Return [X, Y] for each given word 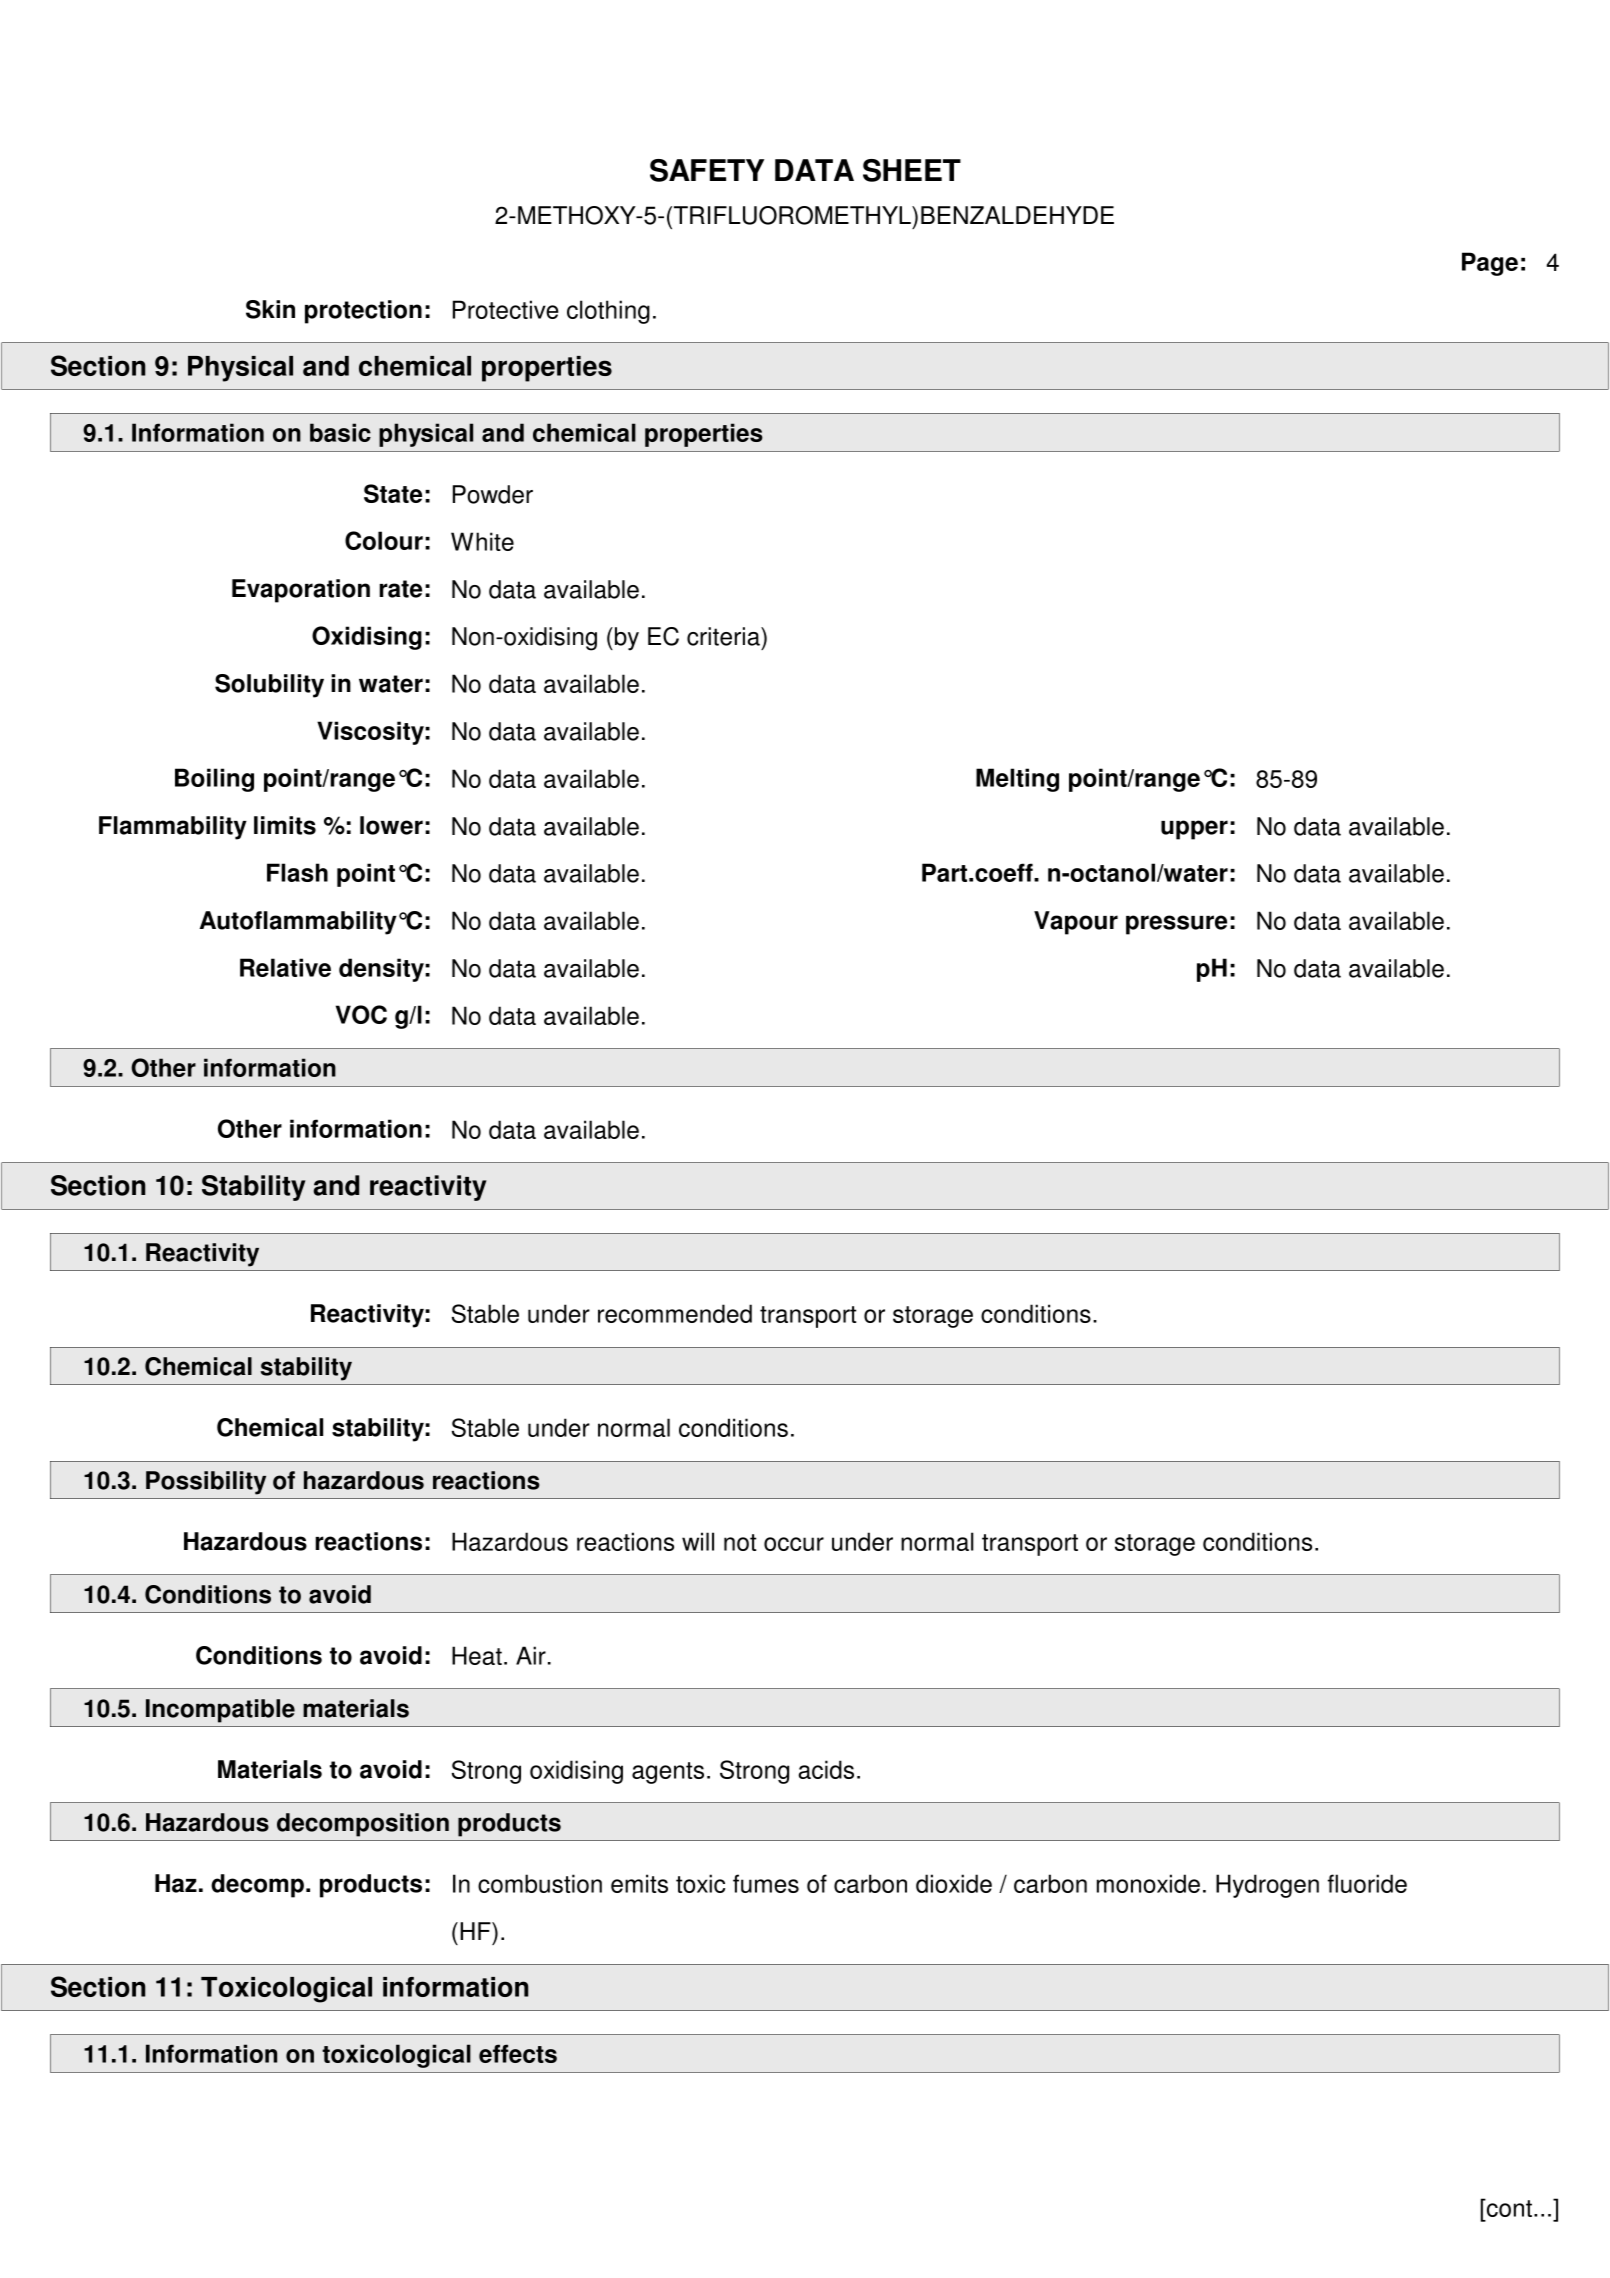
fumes [766, 1883]
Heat [477, 1655]
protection [363, 312]
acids [826, 1769]
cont [1508, 2207]
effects [518, 2053]
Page [1490, 264]
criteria [724, 636]
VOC [361, 1014]
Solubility [269, 686]
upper [1194, 830]
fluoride [1367, 1883]
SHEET [912, 170]
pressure [1176, 925]
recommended [675, 1313]
